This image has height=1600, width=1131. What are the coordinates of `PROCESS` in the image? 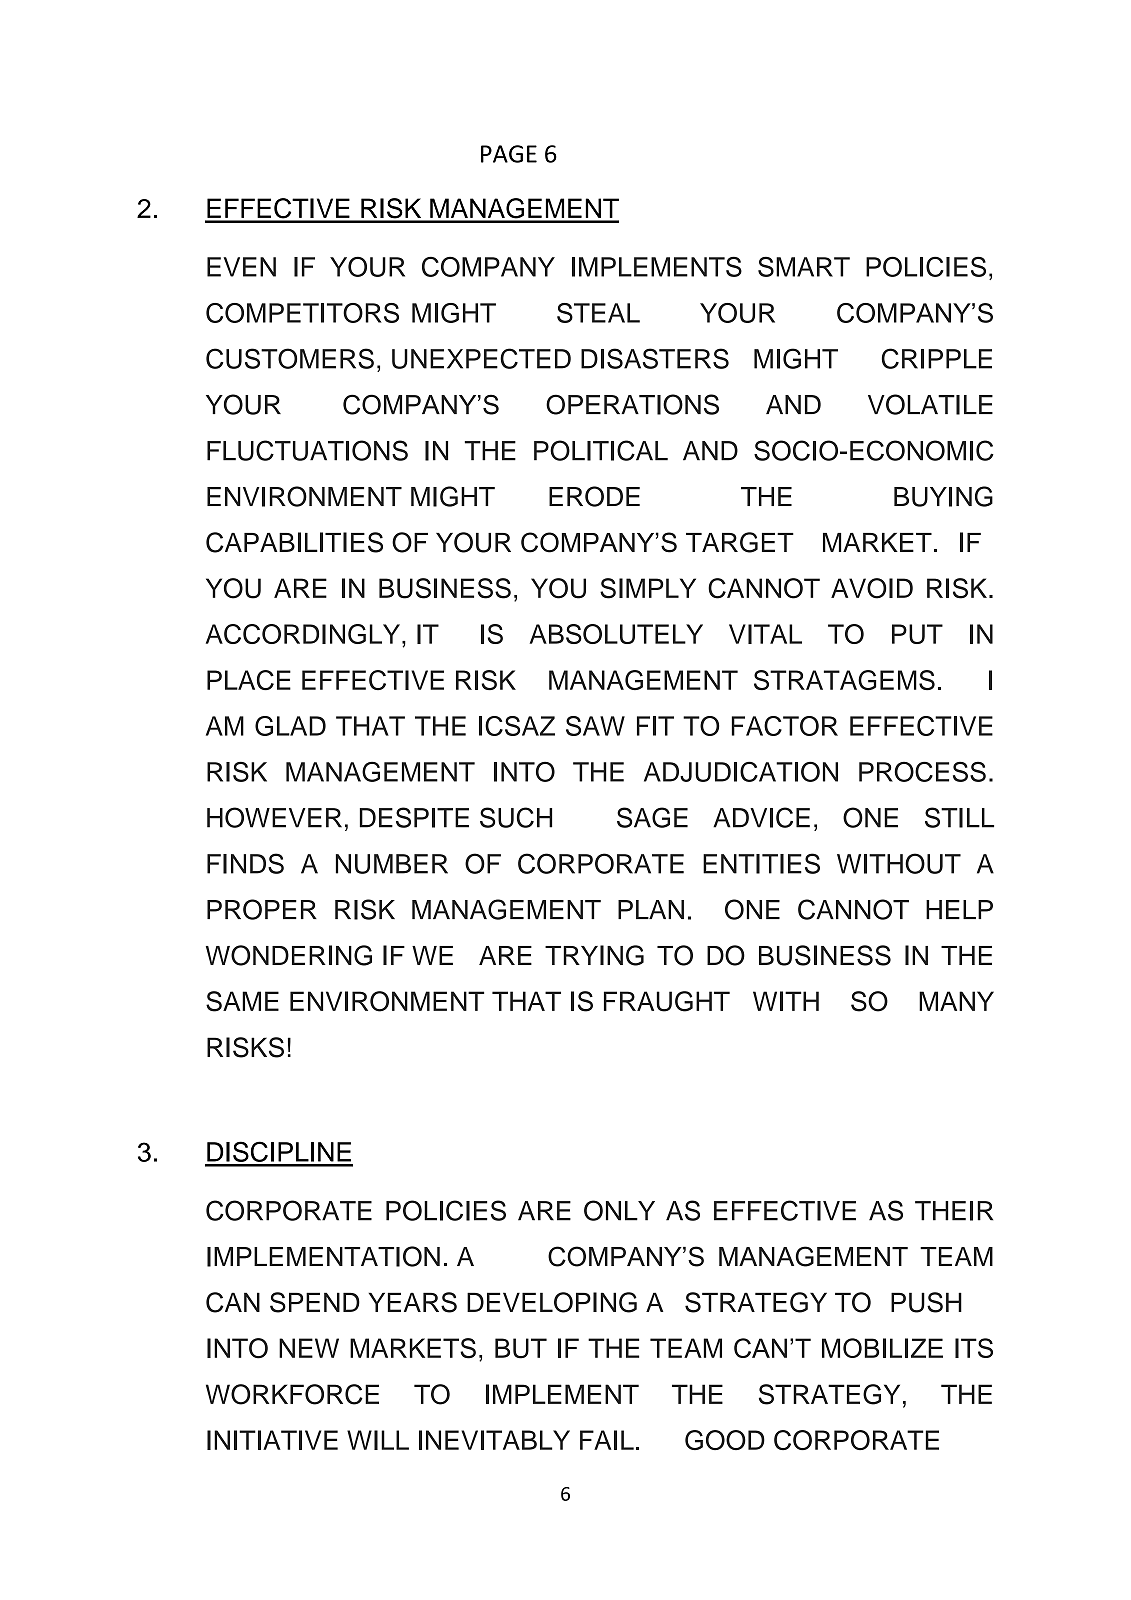 It's located at (922, 771).
